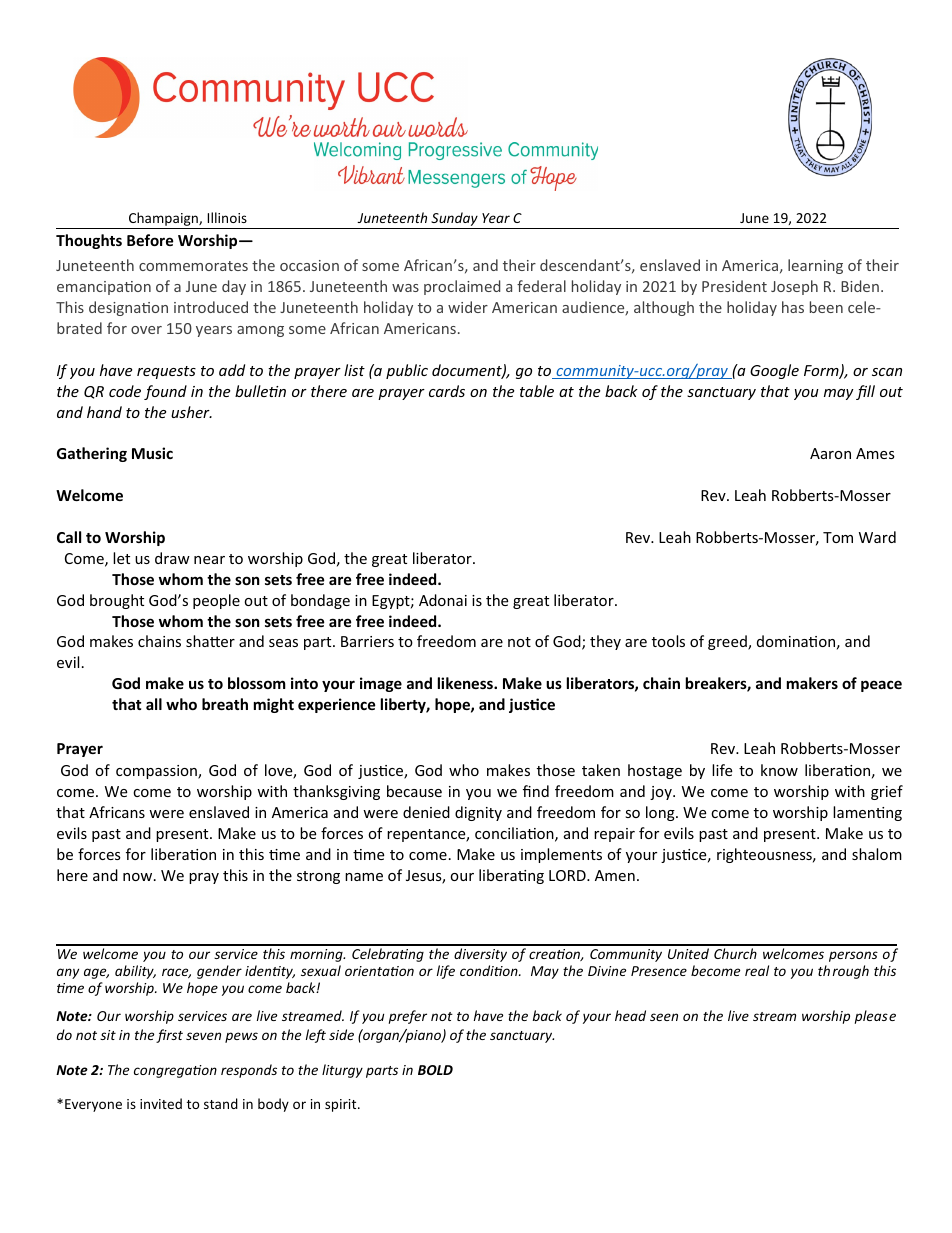 The image size is (952, 1233). What do you see at coordinates (175, 1071) in the page?
I see `congregation` at bounding box center [175, 1071].
